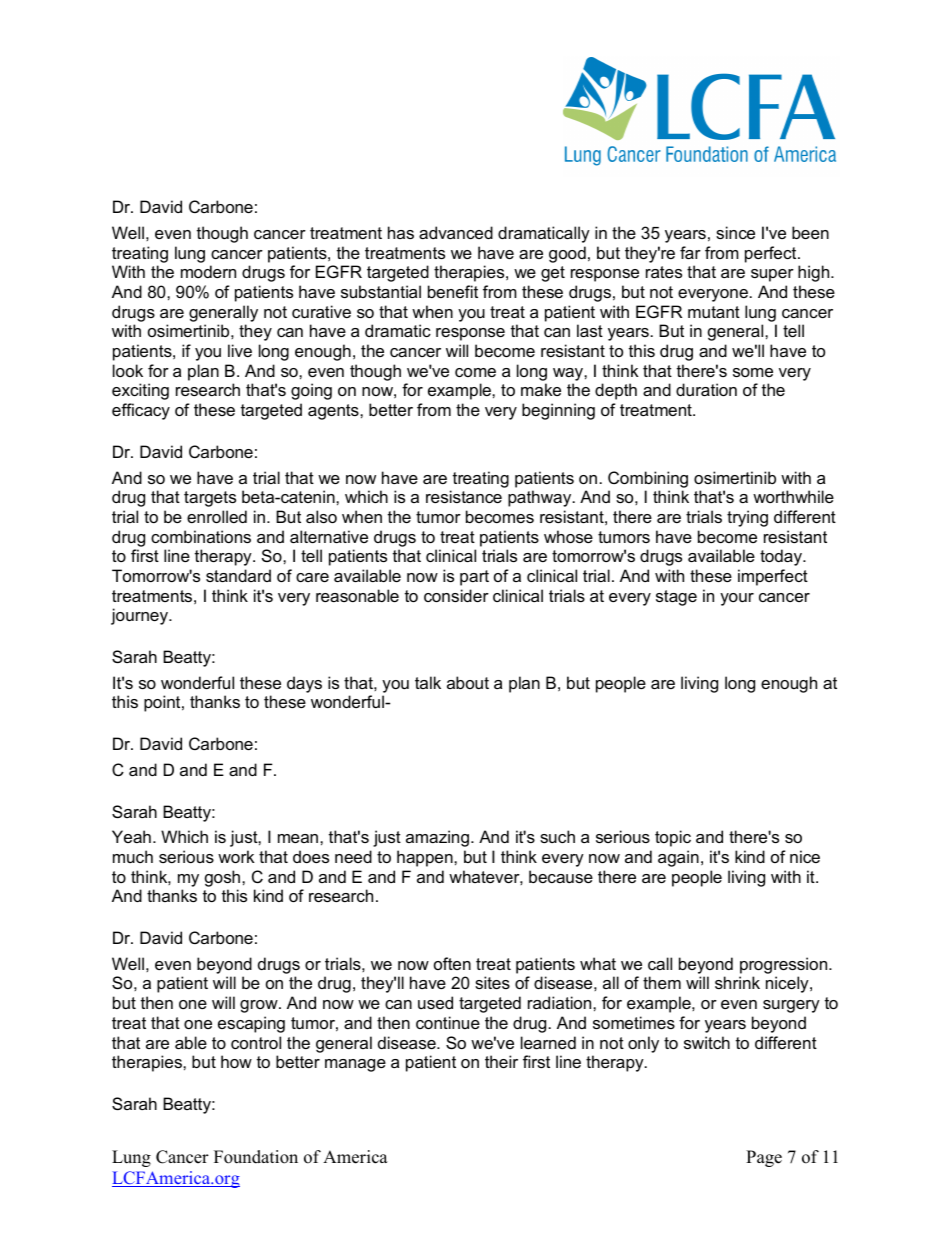  Describe the element at coordinates (501, 1061) in the screenshot. I see `their` at that location.
